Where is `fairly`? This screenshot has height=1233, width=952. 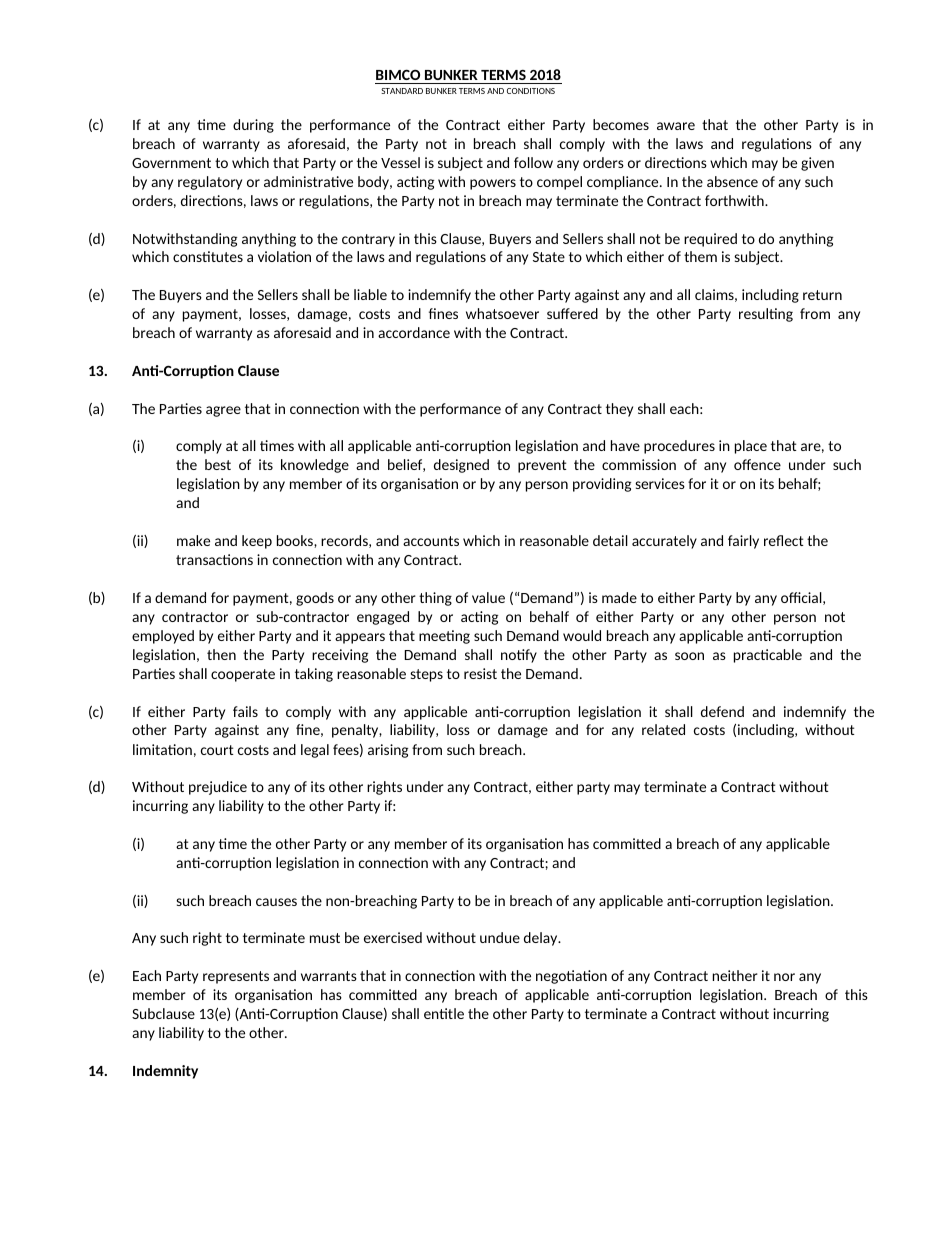
fairly is located at coordinates (743, 542).
